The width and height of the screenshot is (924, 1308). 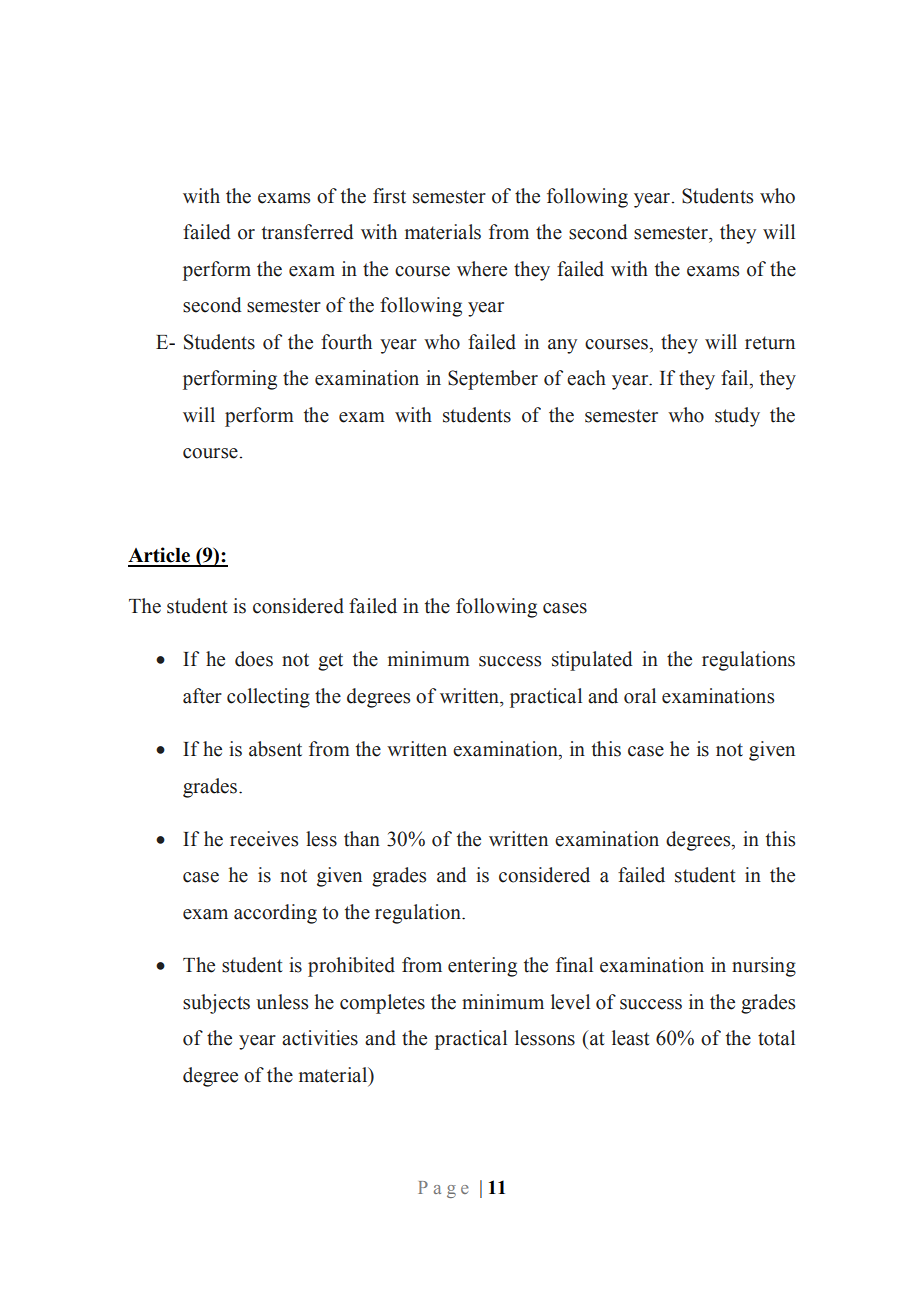 What do you see at coordinates (275, 749) in the screenshot?
I see `absent` at bounding box center [275, 749].
